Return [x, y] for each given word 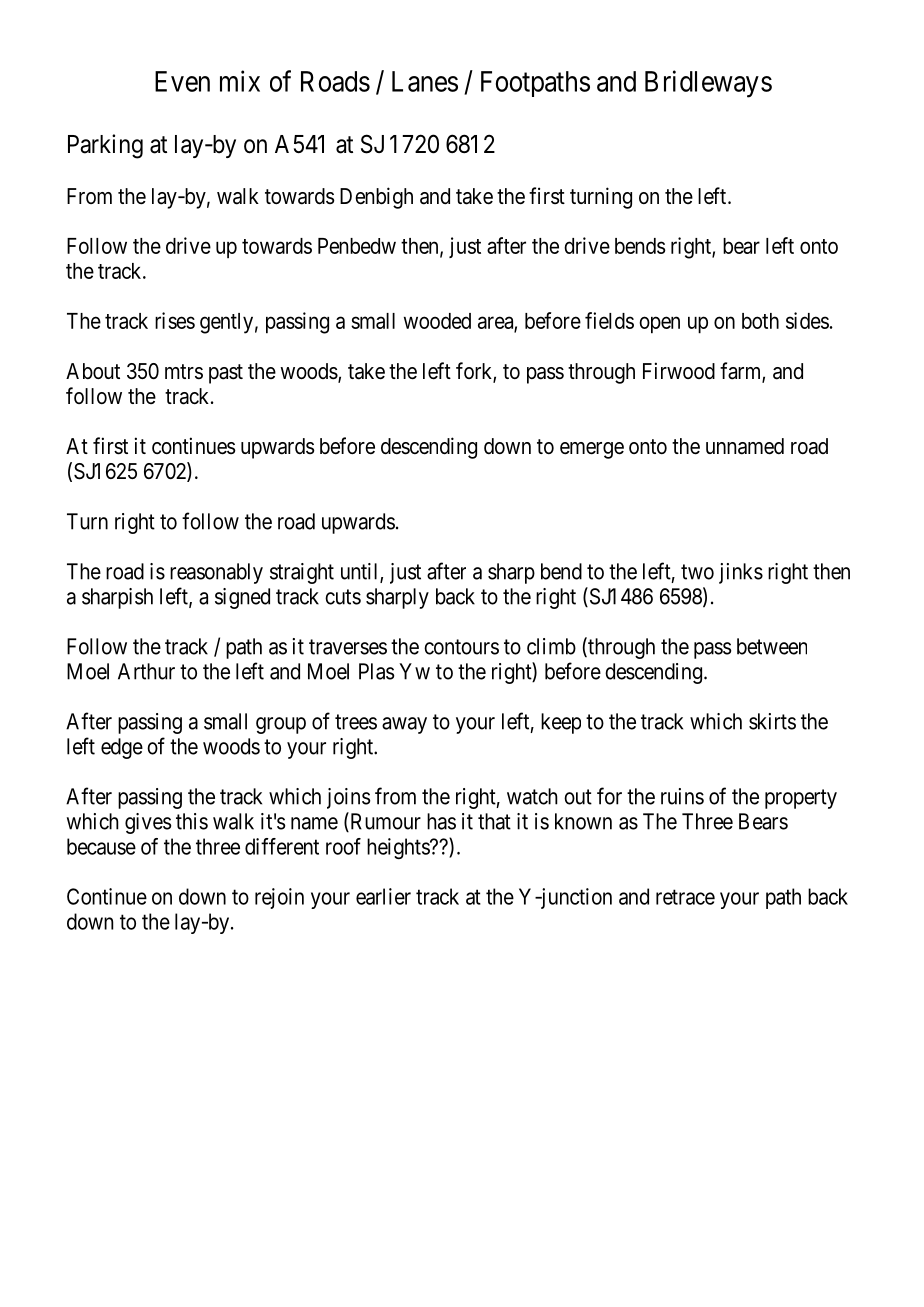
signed [242, 598]
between [772, 646]
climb [551, 646]
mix [240, 81]
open [659, 325]
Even [182, 81]
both [760, 321]
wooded [437, 321]
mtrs [184, 372]
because [101, 846]
